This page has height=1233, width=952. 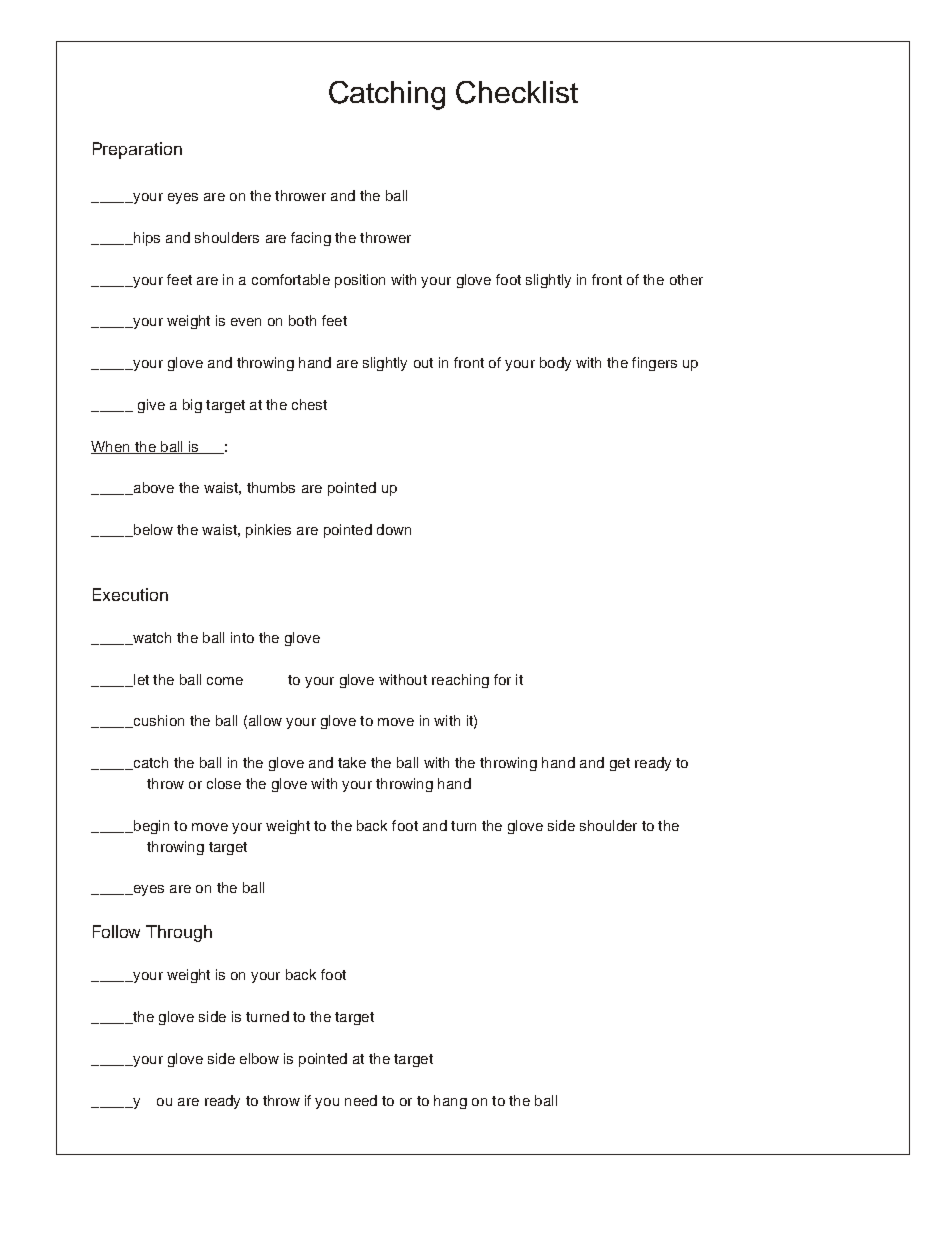 I want to click on down, so click(x=394, y=529).
